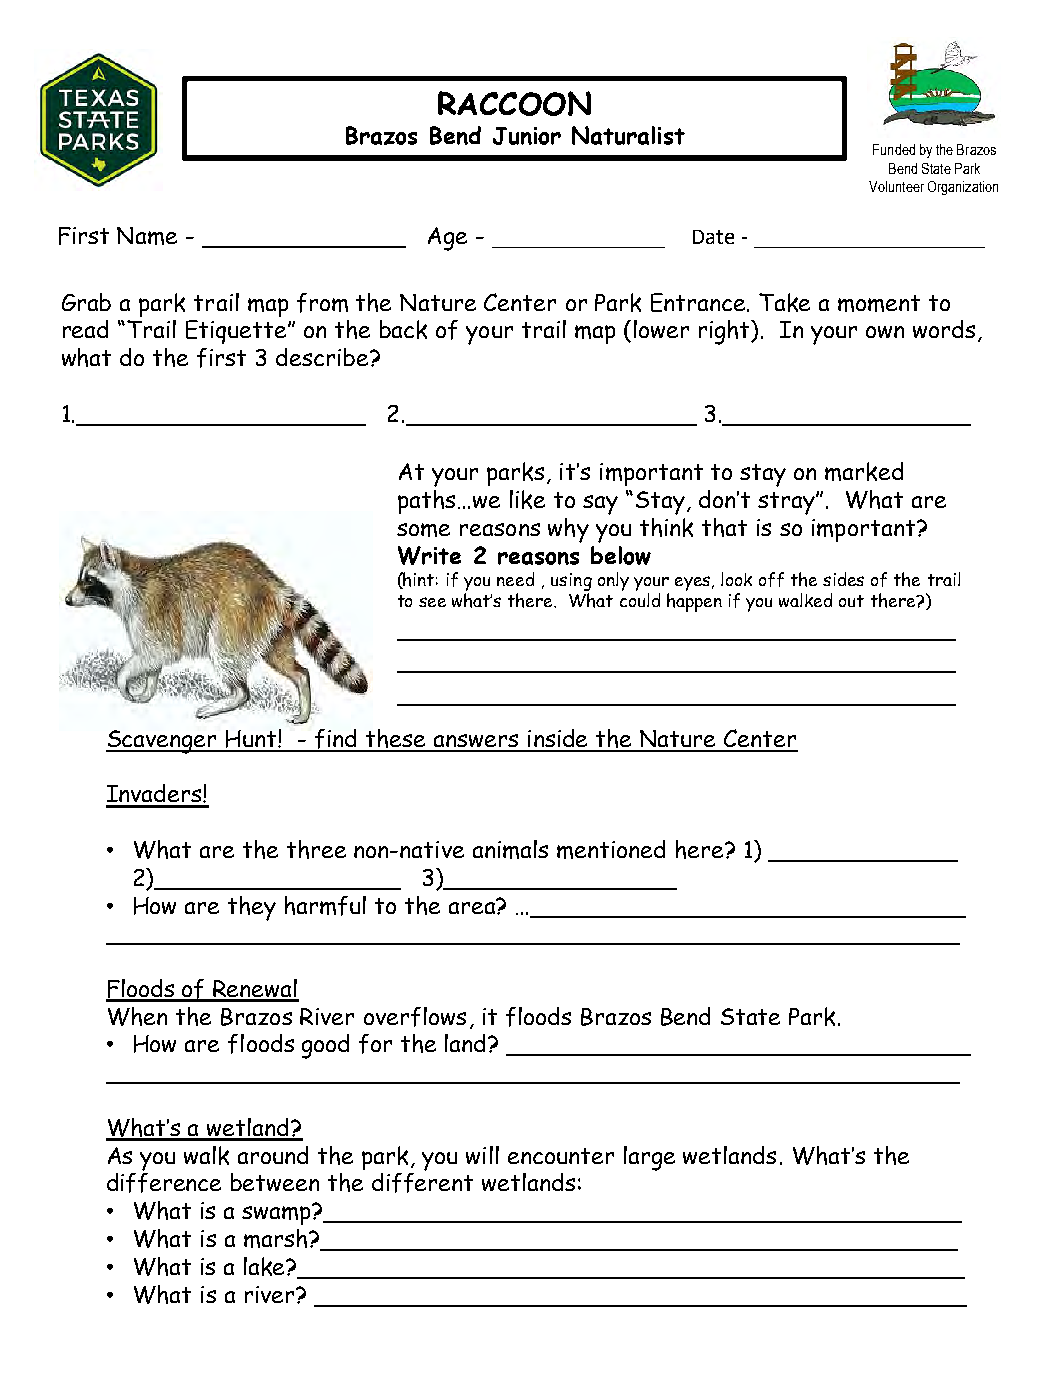  I want to click on Junior, so click(527, 136).
